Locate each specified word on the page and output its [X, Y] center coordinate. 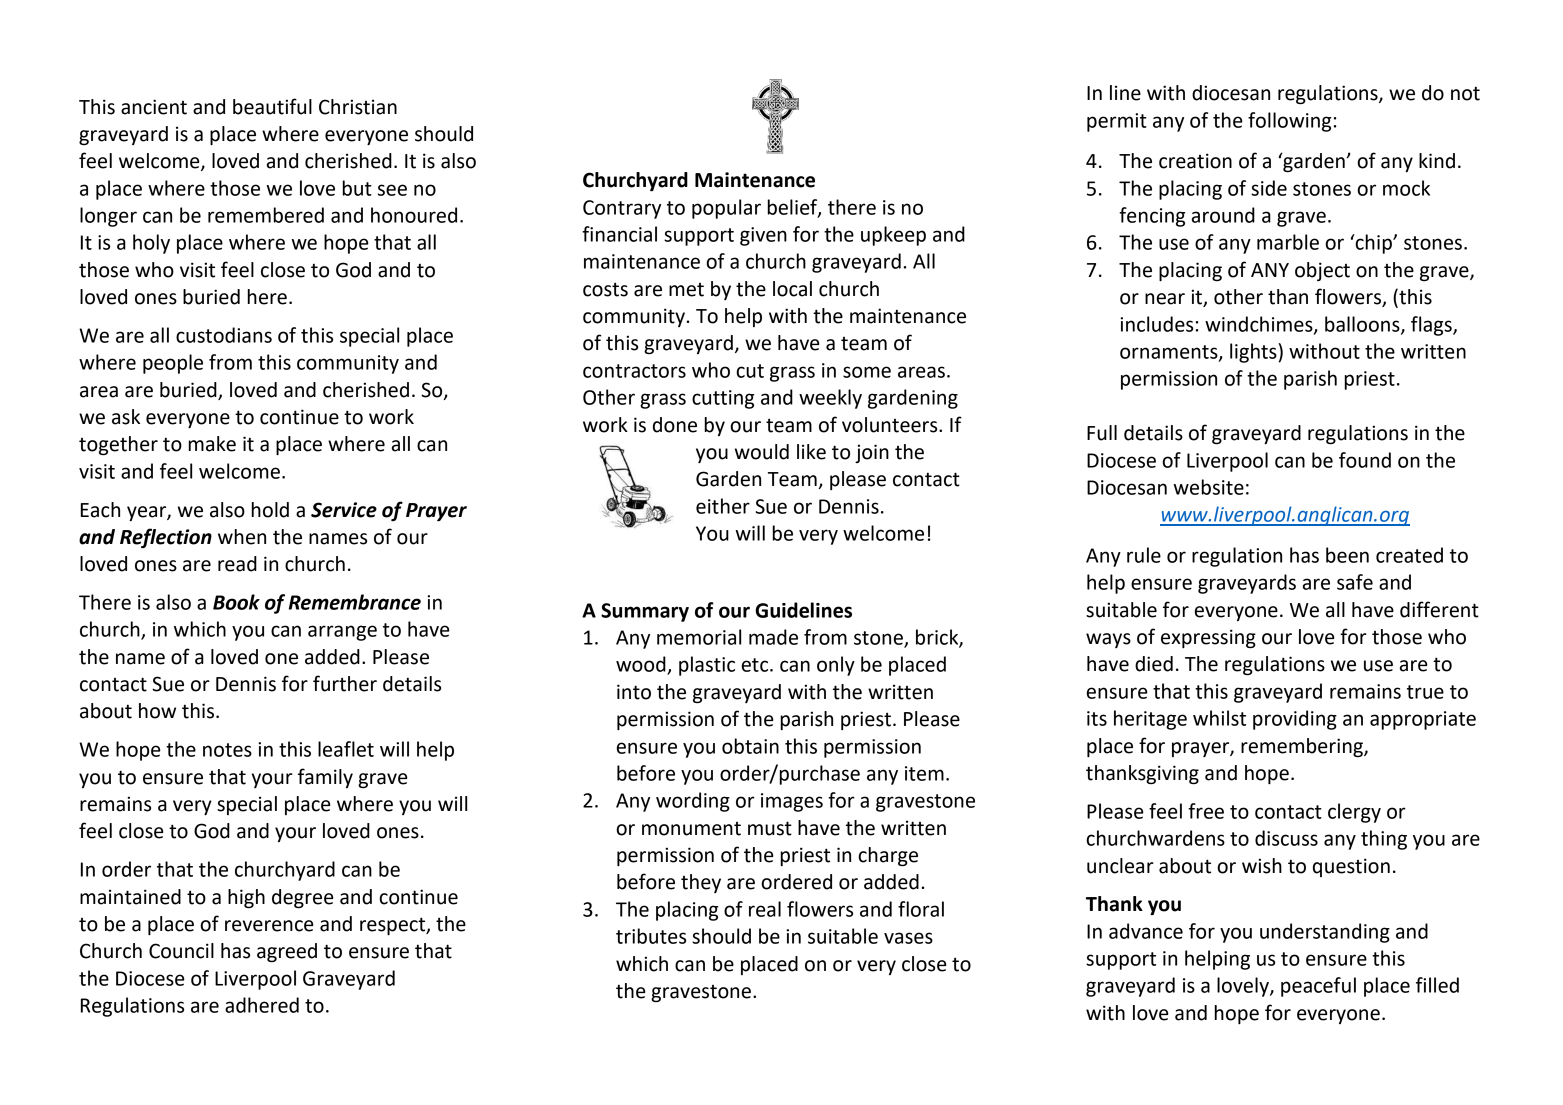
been [1347, 555]
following [1289, 122]
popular [726, 209]
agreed [287, 952]
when [242, 537]
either [723, 506]
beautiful [272, 106]
